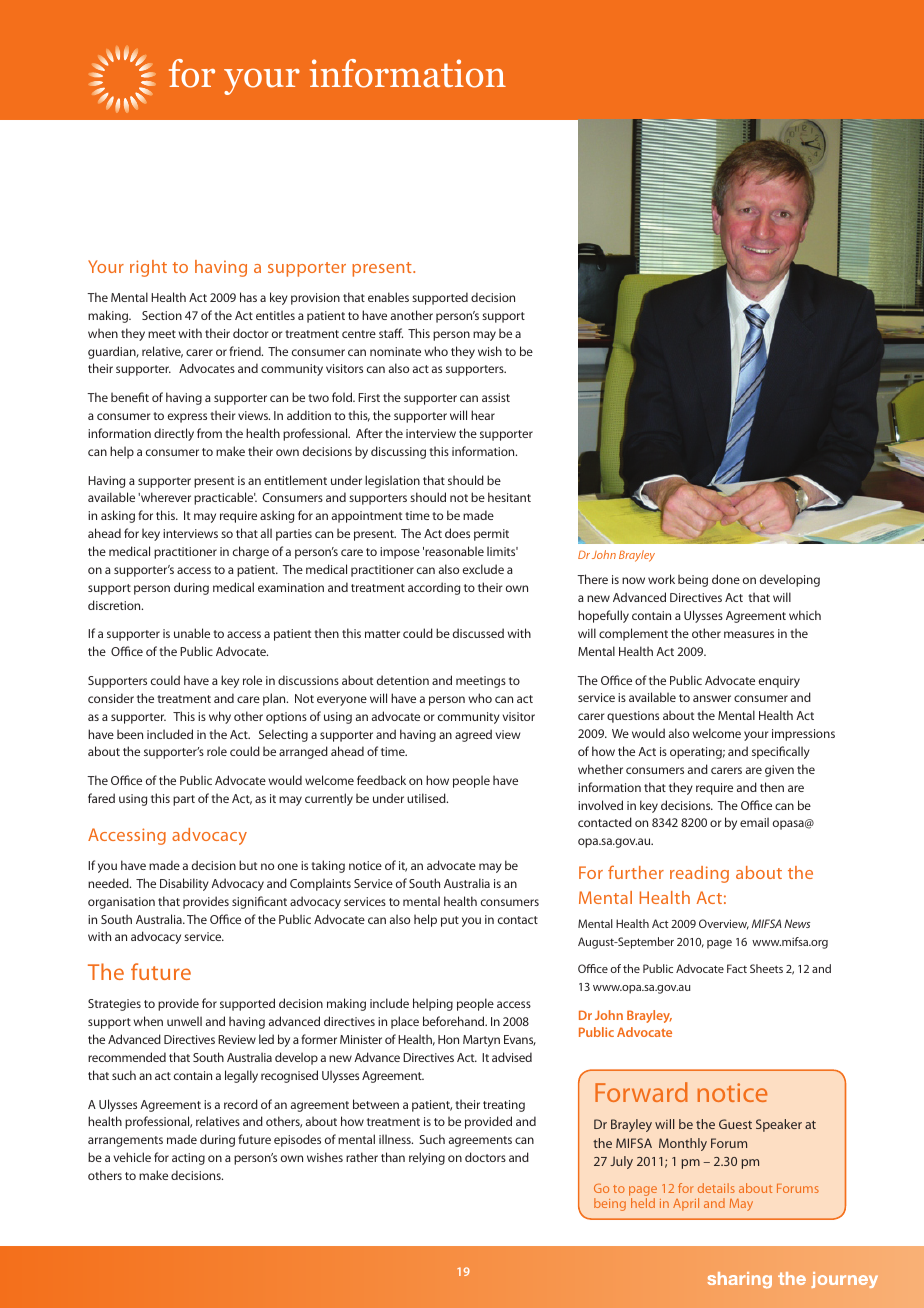 The height and width of the page is (1308, 924). Describe the element at coordinates (388, 297) in the page. I see `enables` at that location.
